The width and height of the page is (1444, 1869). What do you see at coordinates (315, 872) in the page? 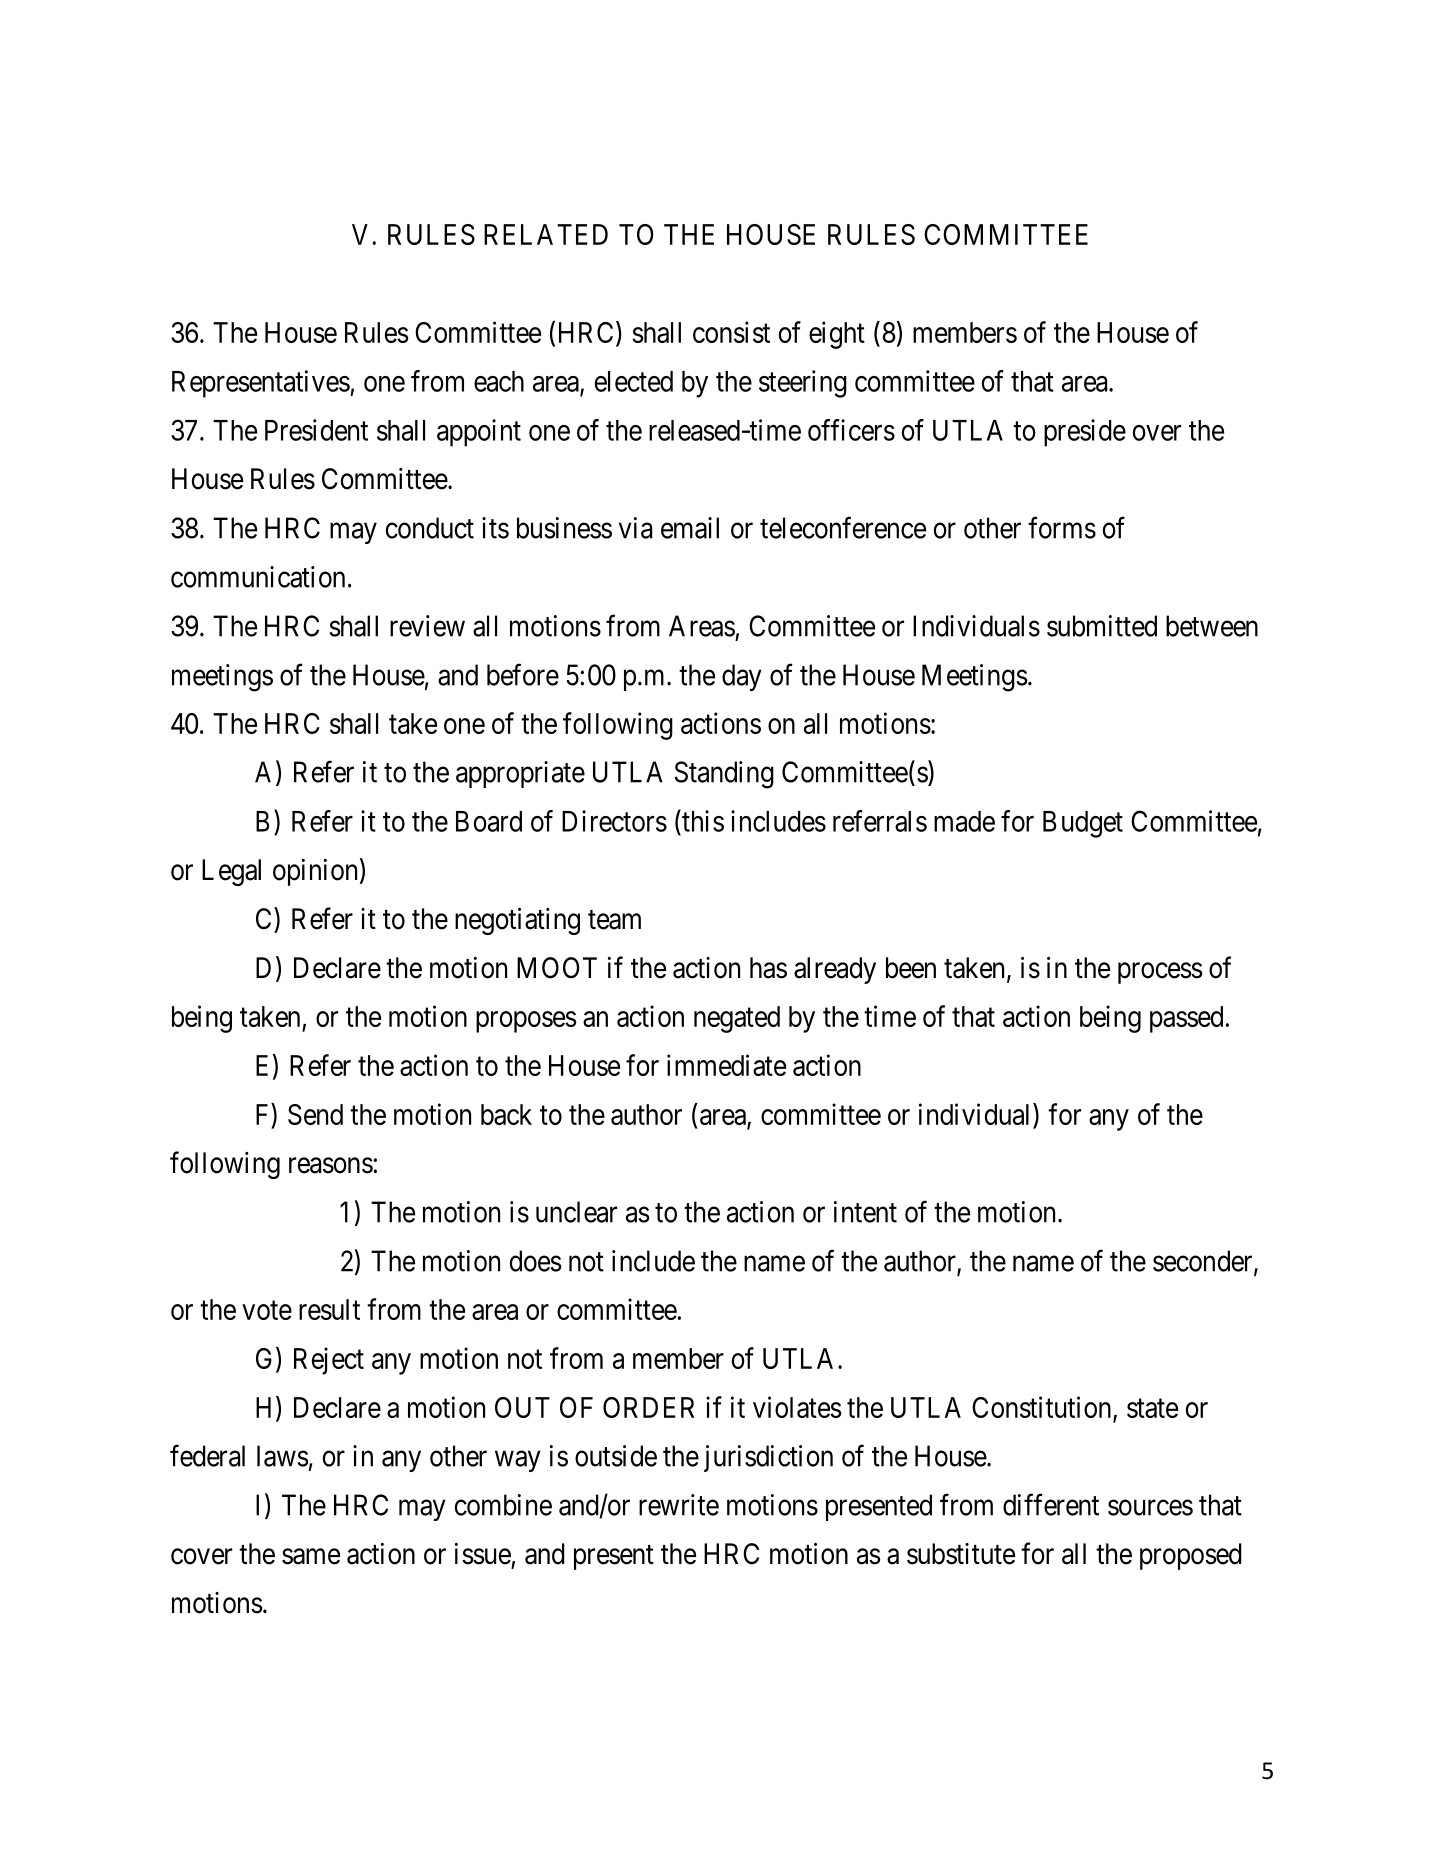
I see `opinion` at bounding box center [315, 872].
